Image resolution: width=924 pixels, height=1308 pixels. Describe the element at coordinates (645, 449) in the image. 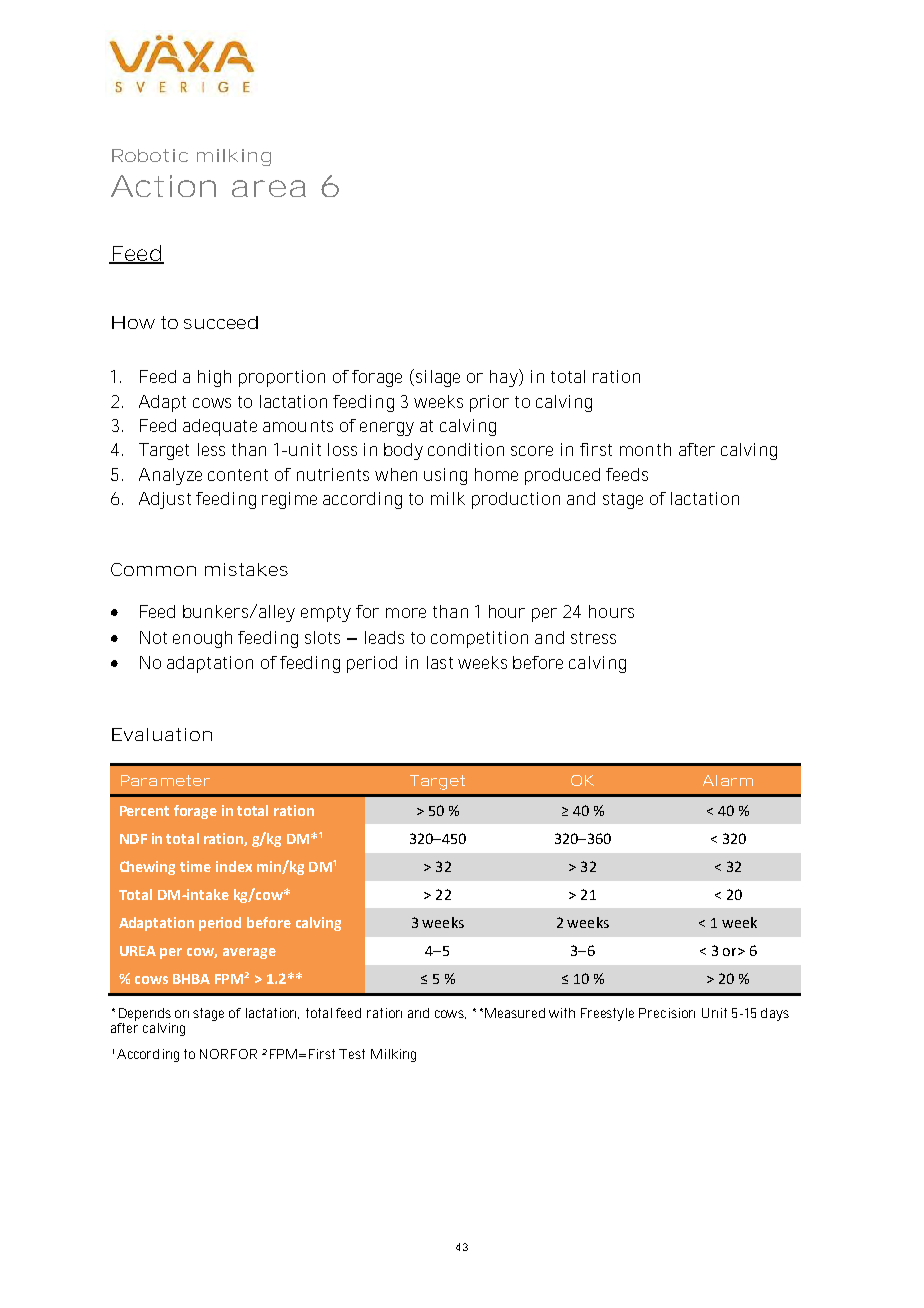

I see `month` at that location.
